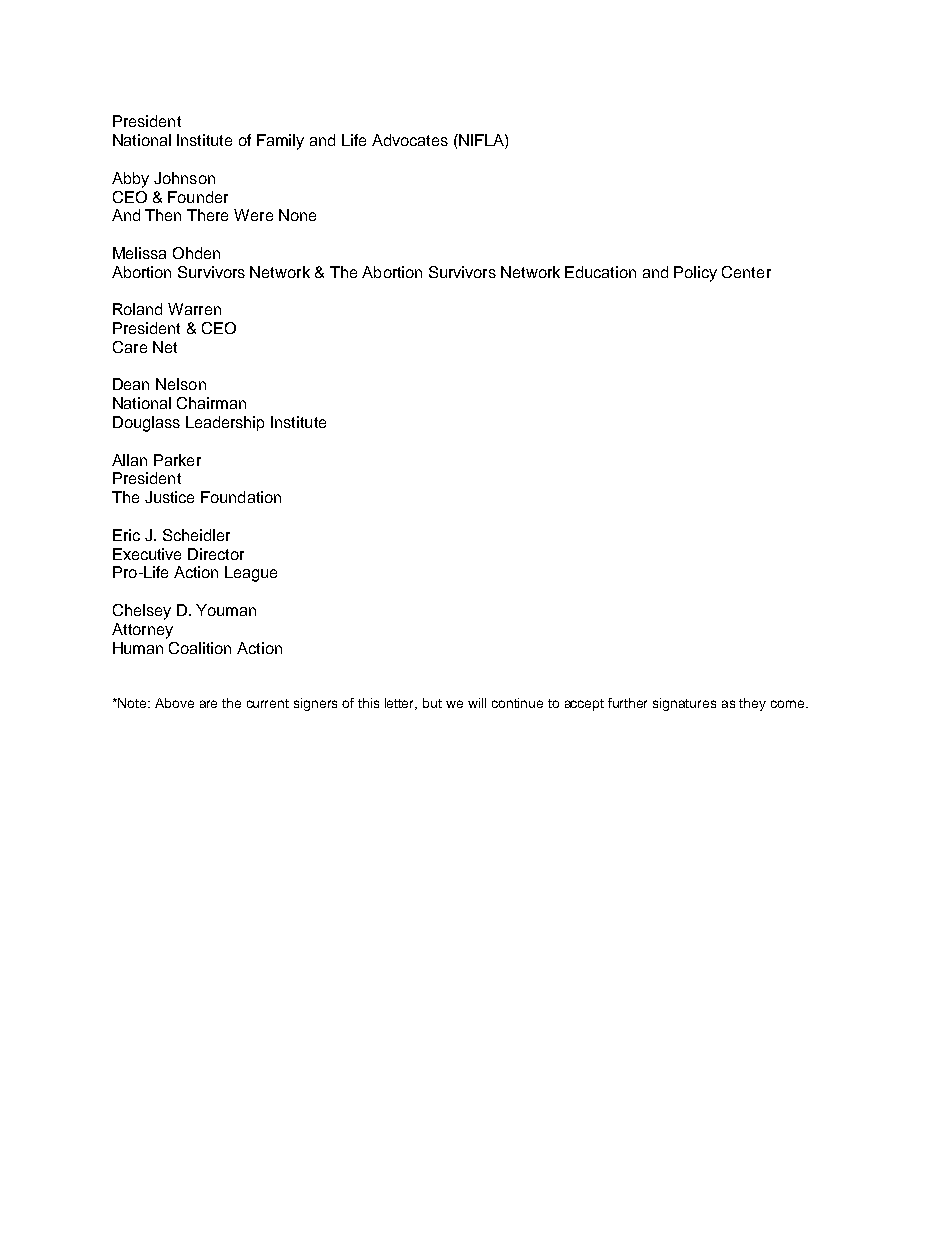  I want to click on Education, so click(600, 272).
